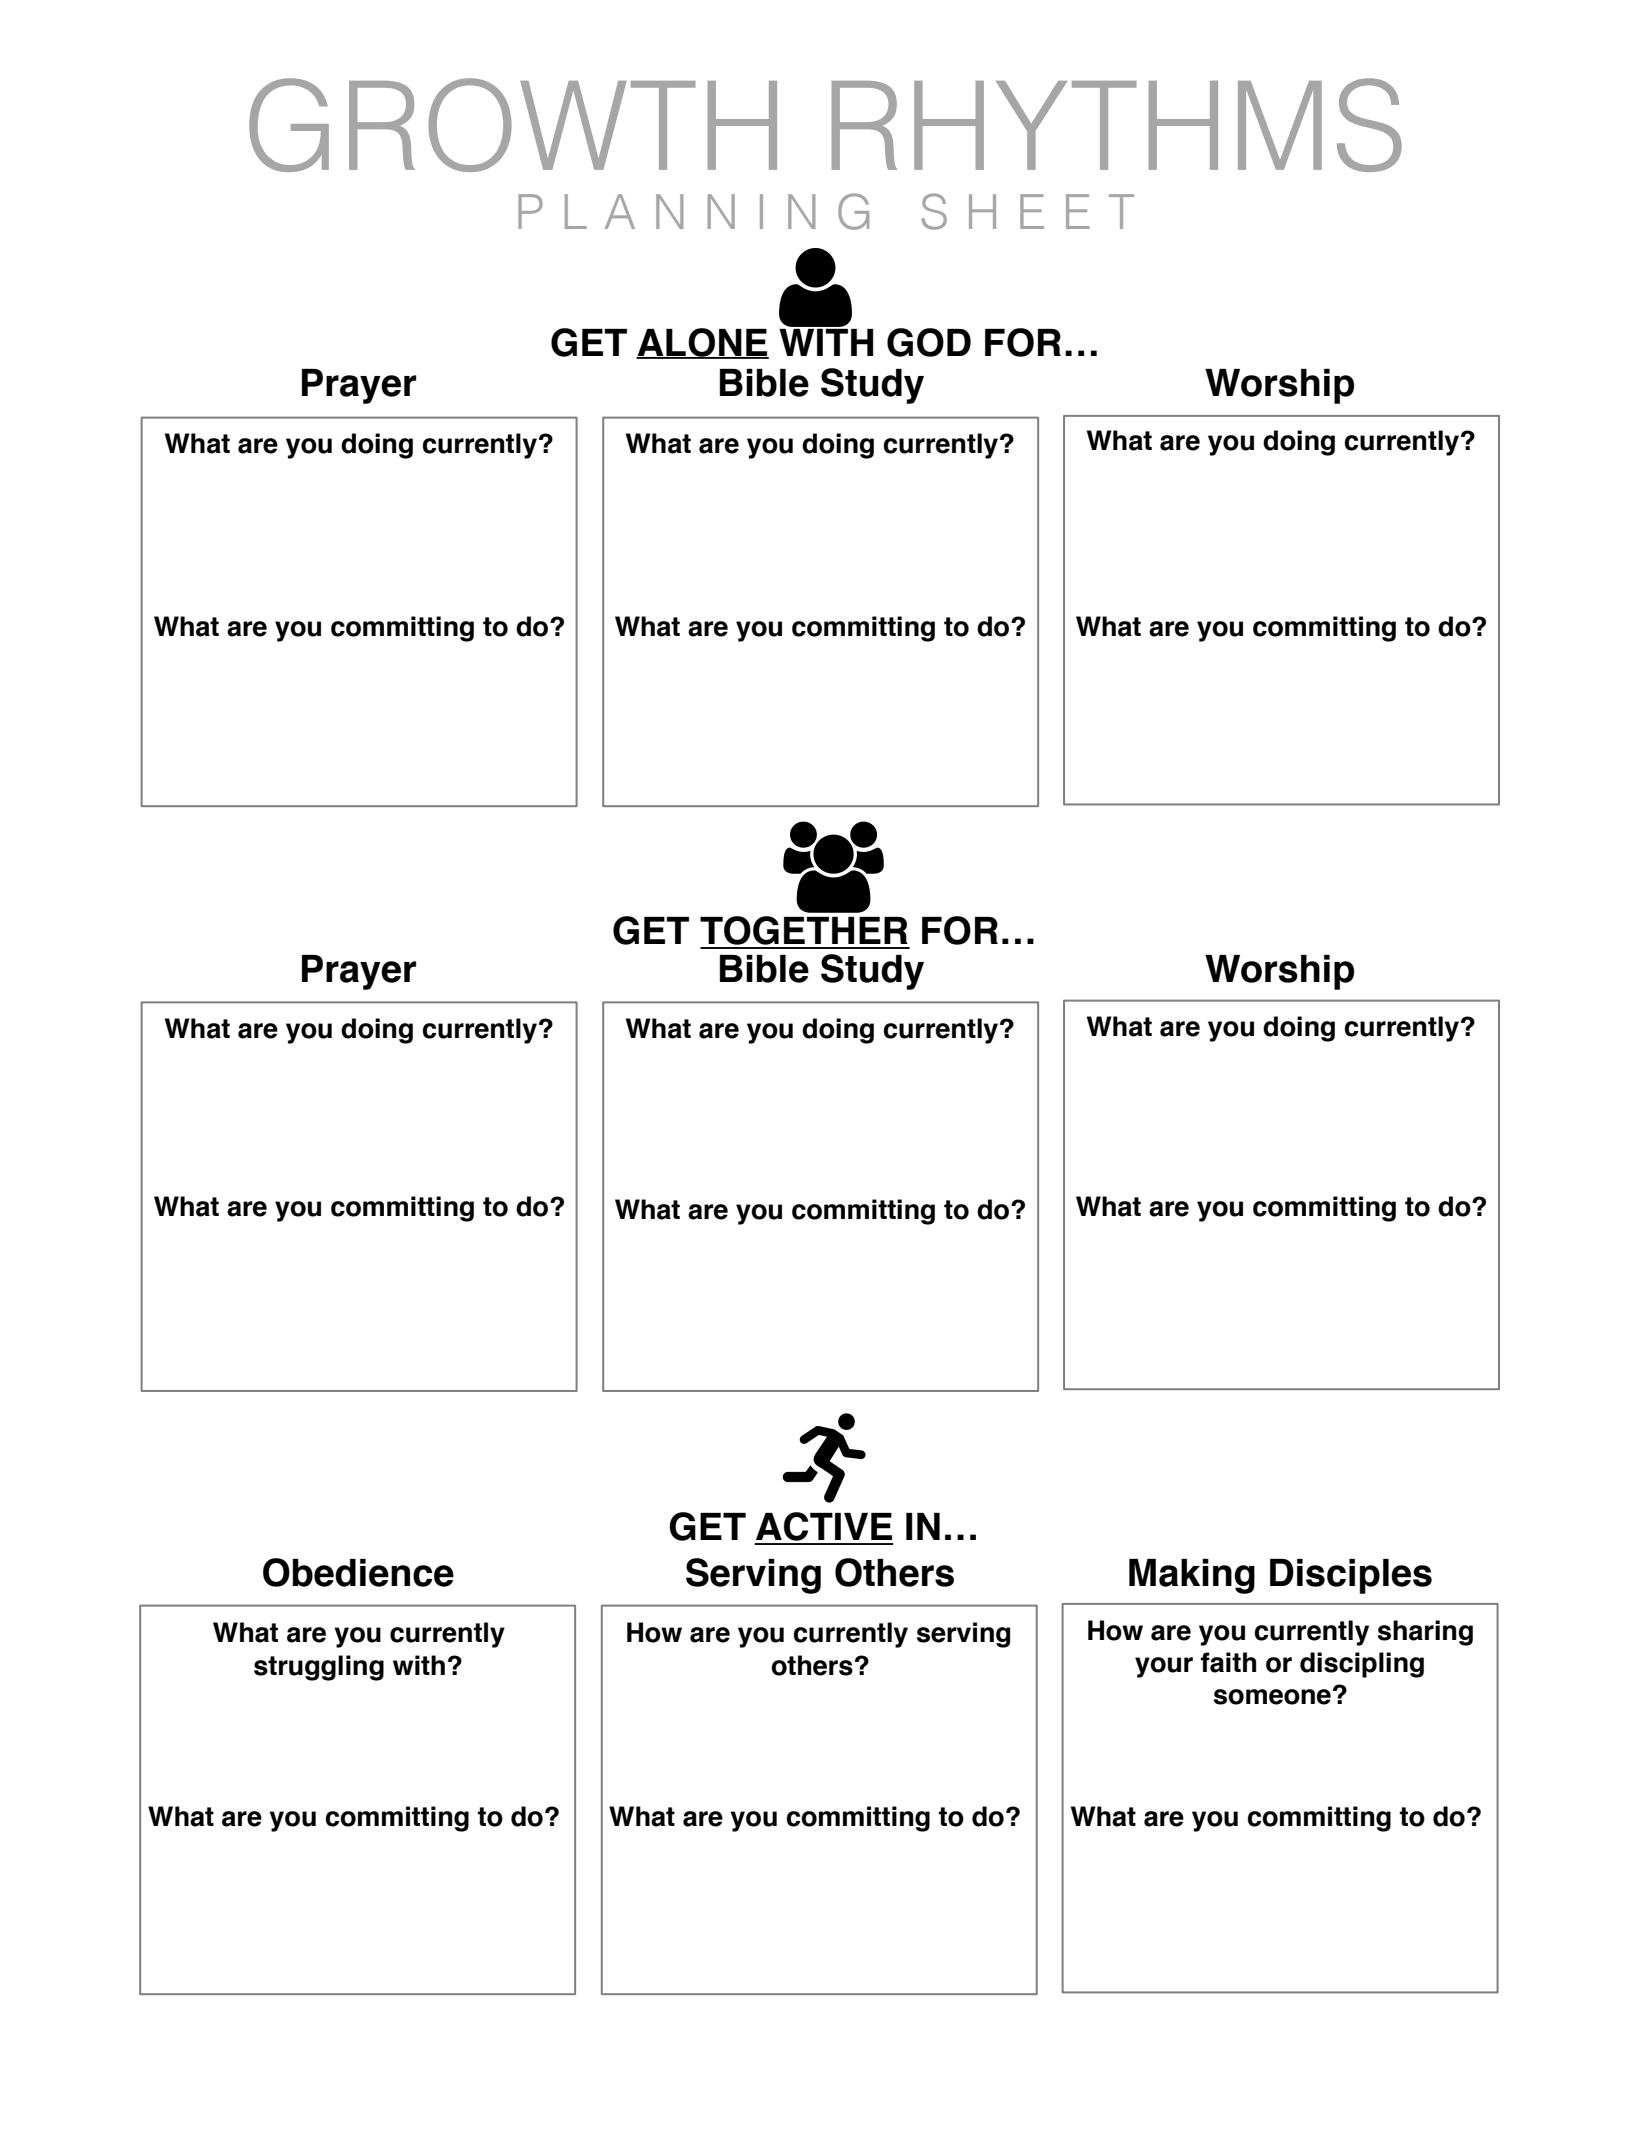 The height and width of the screenshot is (2136, 1650). Describe the element at coordinates (1117, 125) in the screenshot. I see `RHYTHMS` at that location.
